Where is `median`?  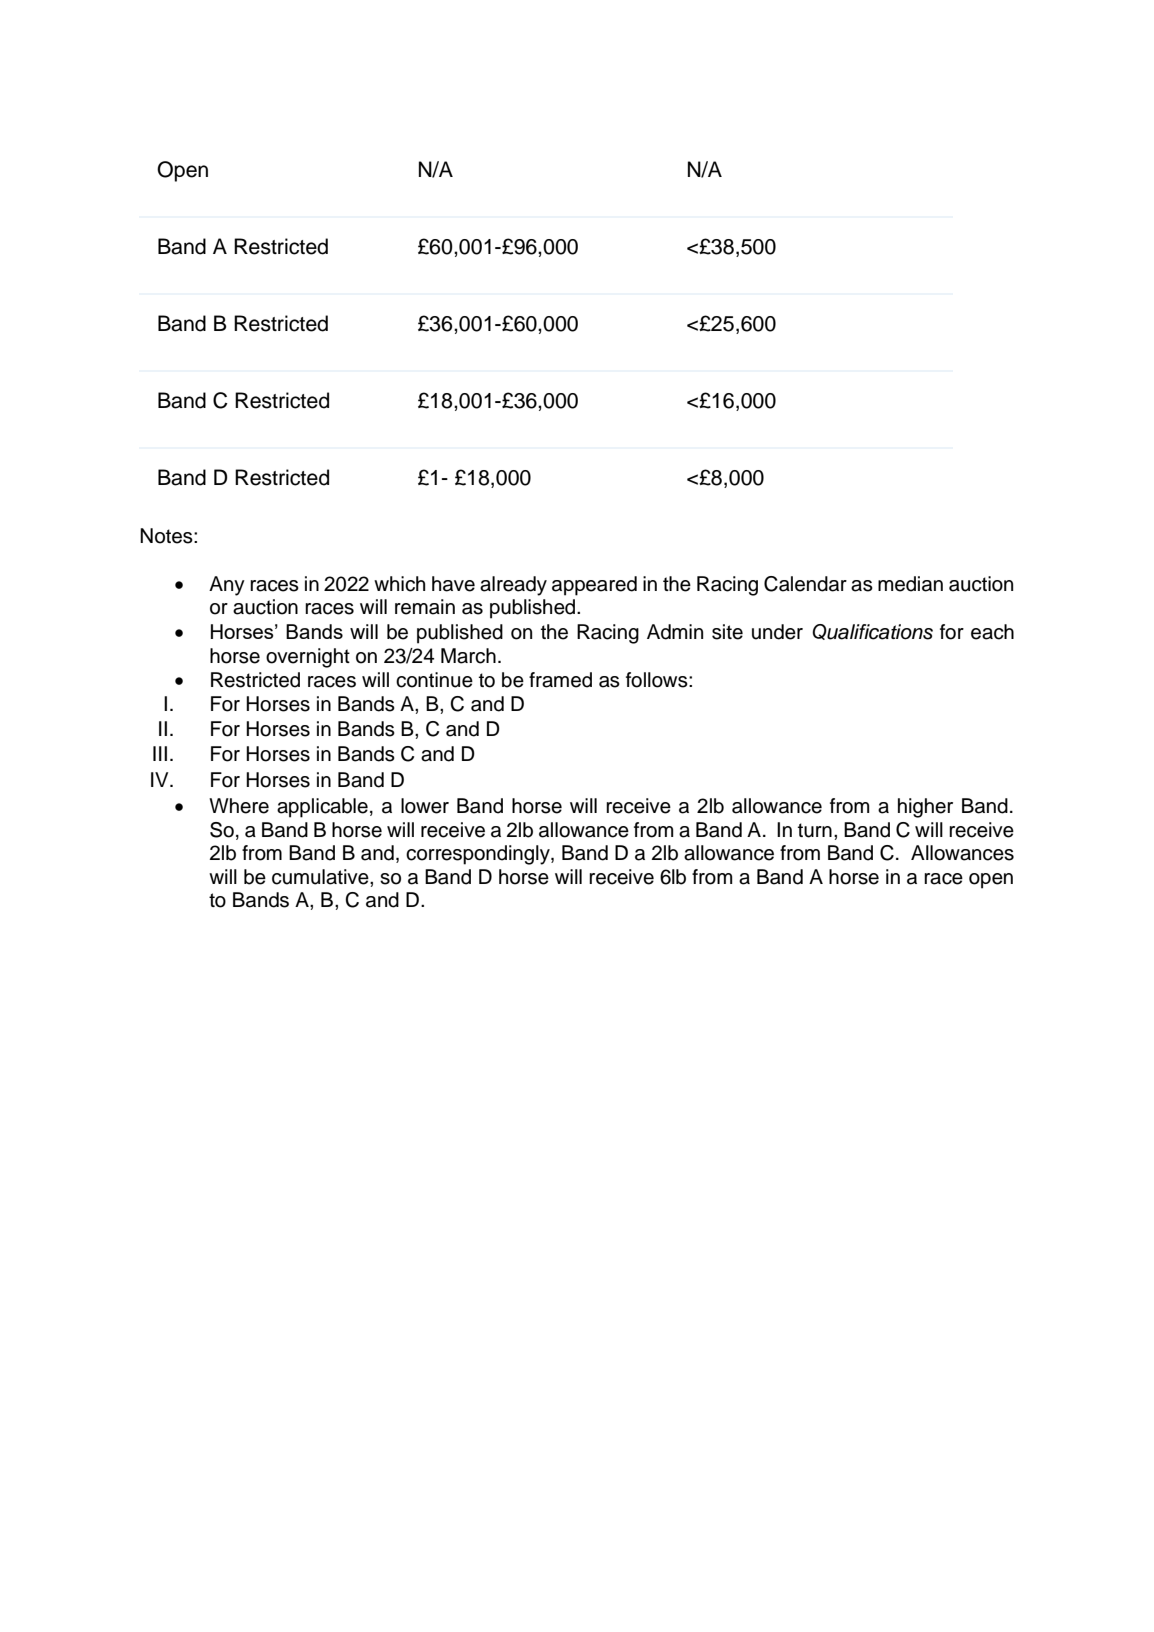 median is located at coordinates (910, 584).
